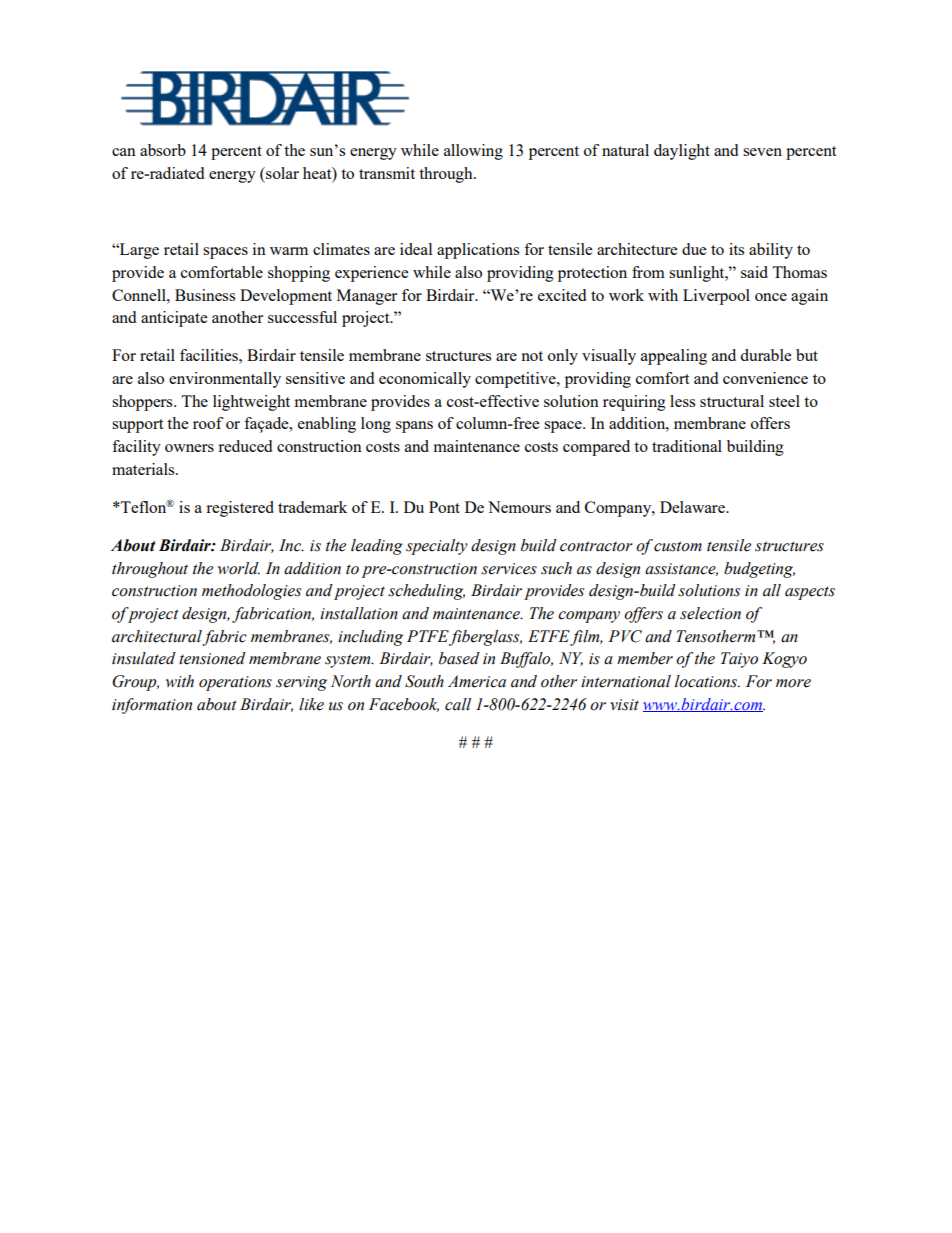 The image size is (952, 1233). Describe the element at coordinates (239, 568) in the document. I see `world` at that location.
